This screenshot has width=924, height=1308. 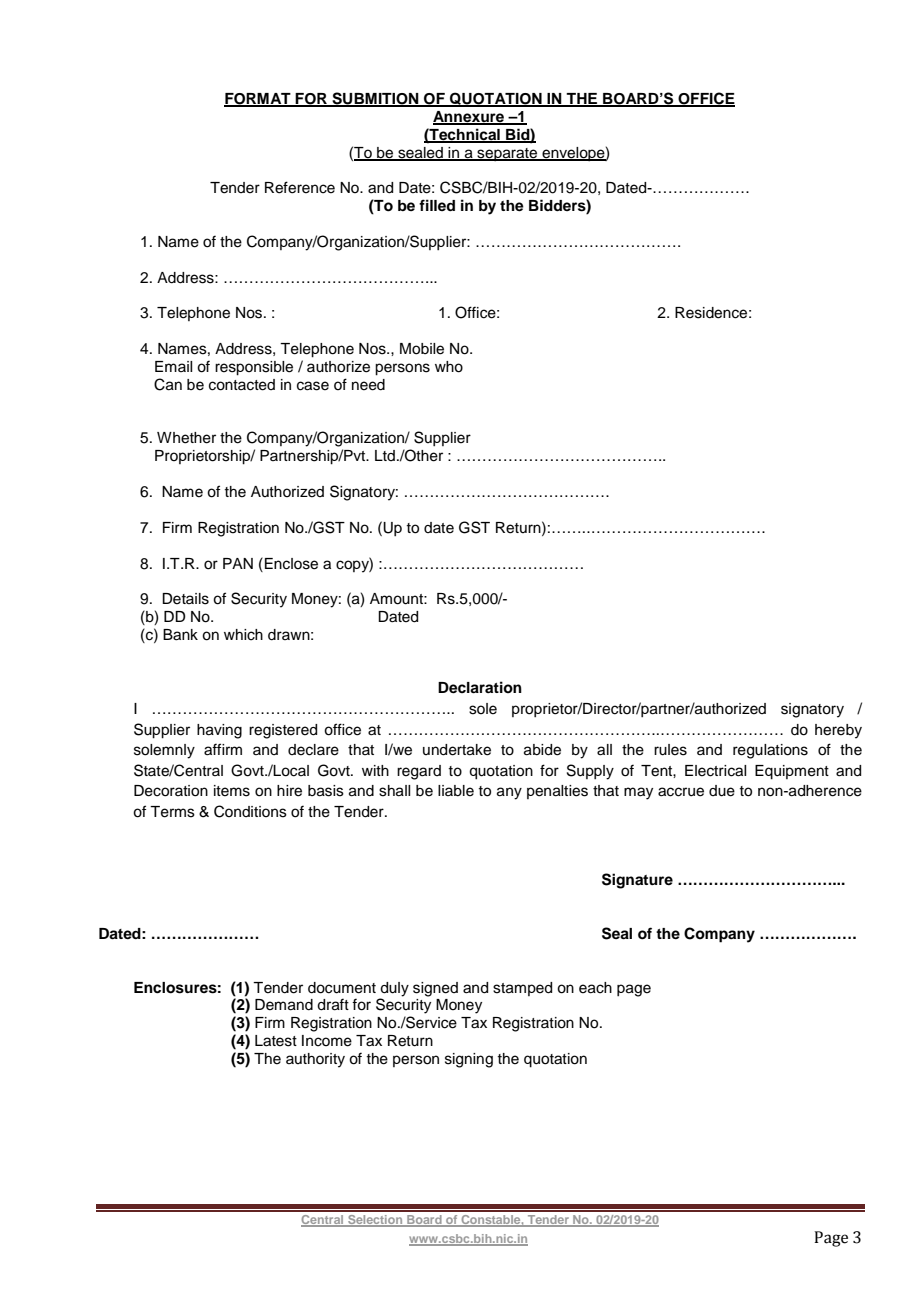 I want to click on Enclose, so click(x=291, y=564).
